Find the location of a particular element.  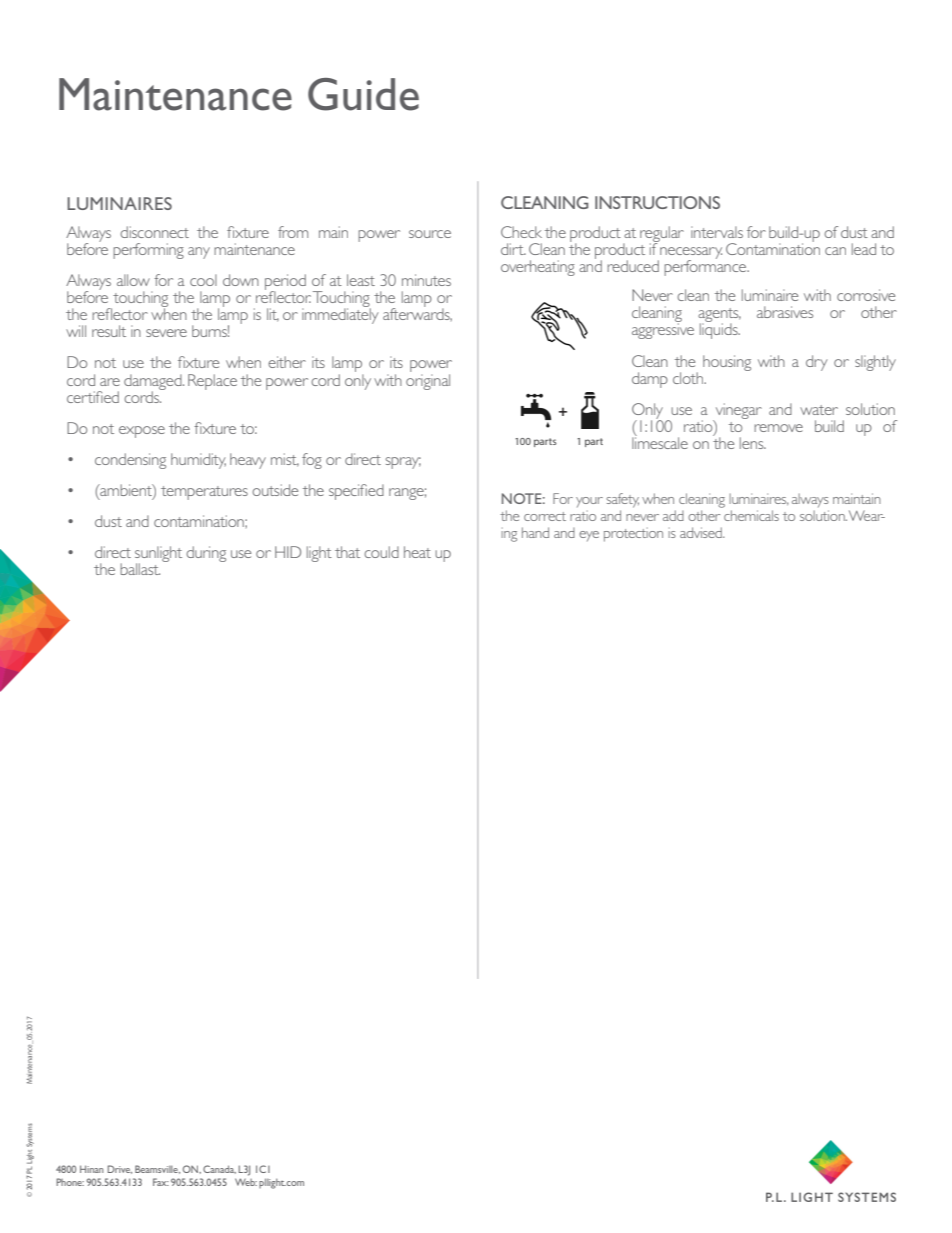

Guide is located at coordinates (363, 94).
